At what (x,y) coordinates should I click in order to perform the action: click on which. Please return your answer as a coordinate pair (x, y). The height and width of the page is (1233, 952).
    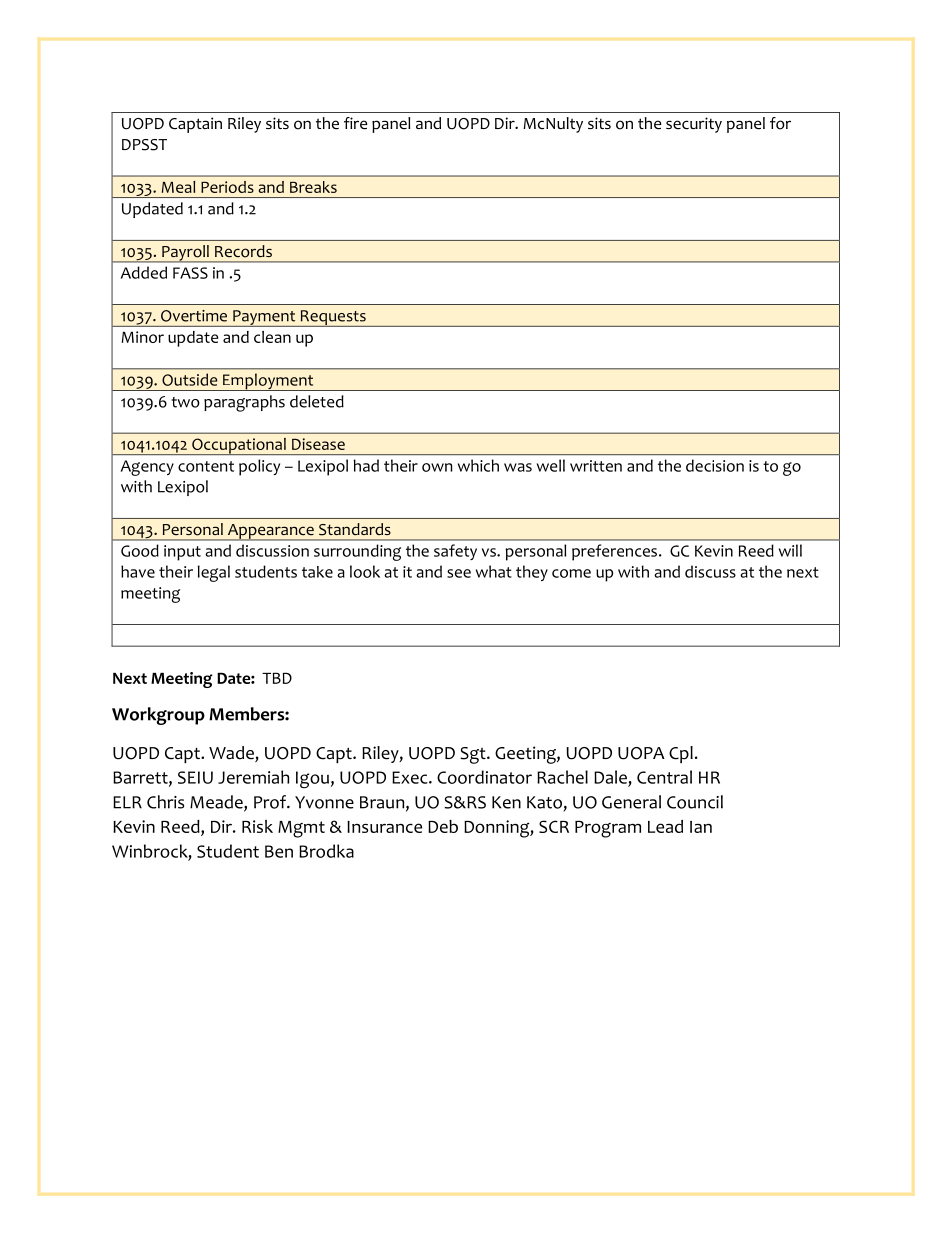
    Looking at the image, I should click on (478, 465).
